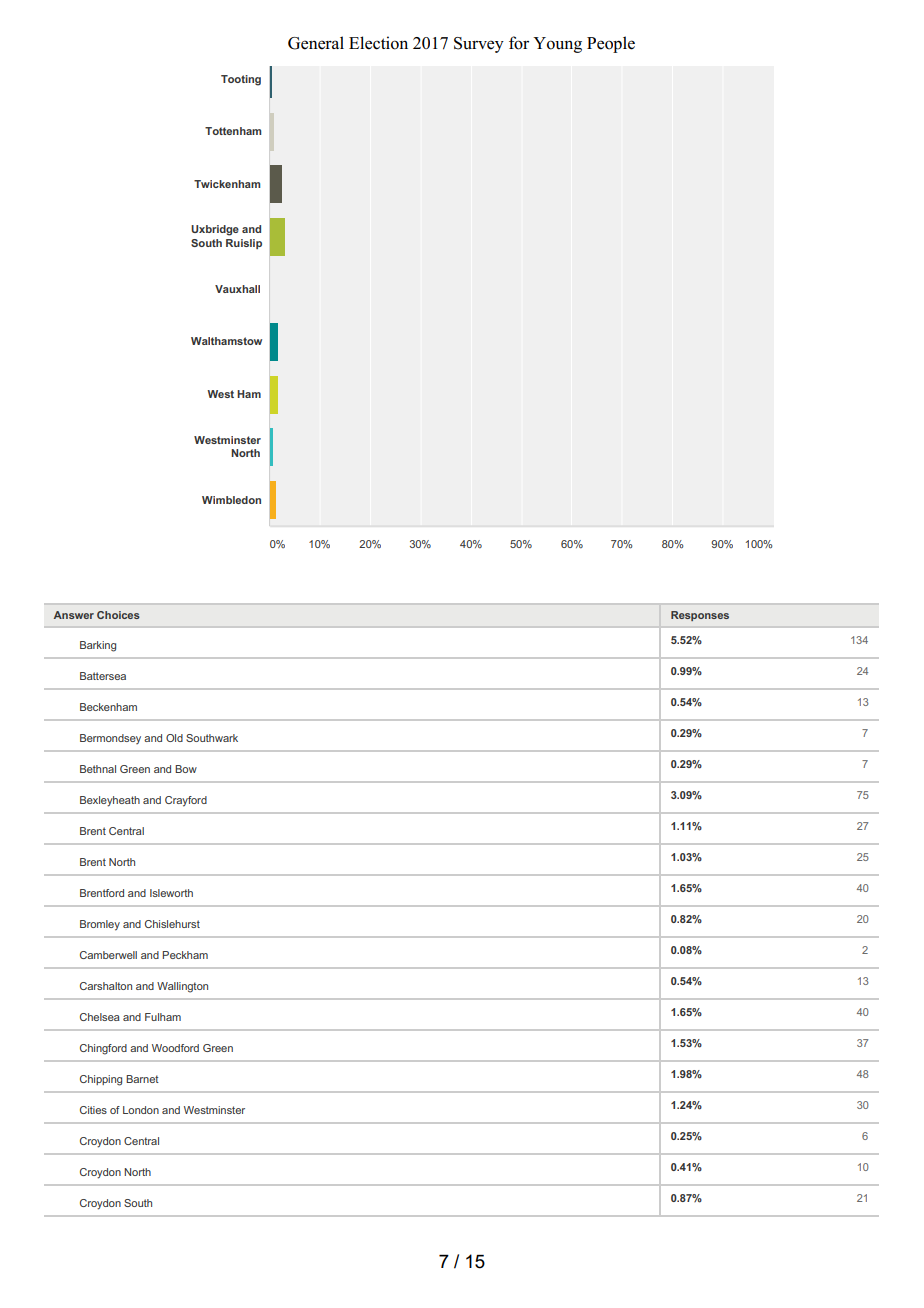 Image resolution: width=924 pixels, height=1308 pixels. I want to click on People, so click(611, 44).
